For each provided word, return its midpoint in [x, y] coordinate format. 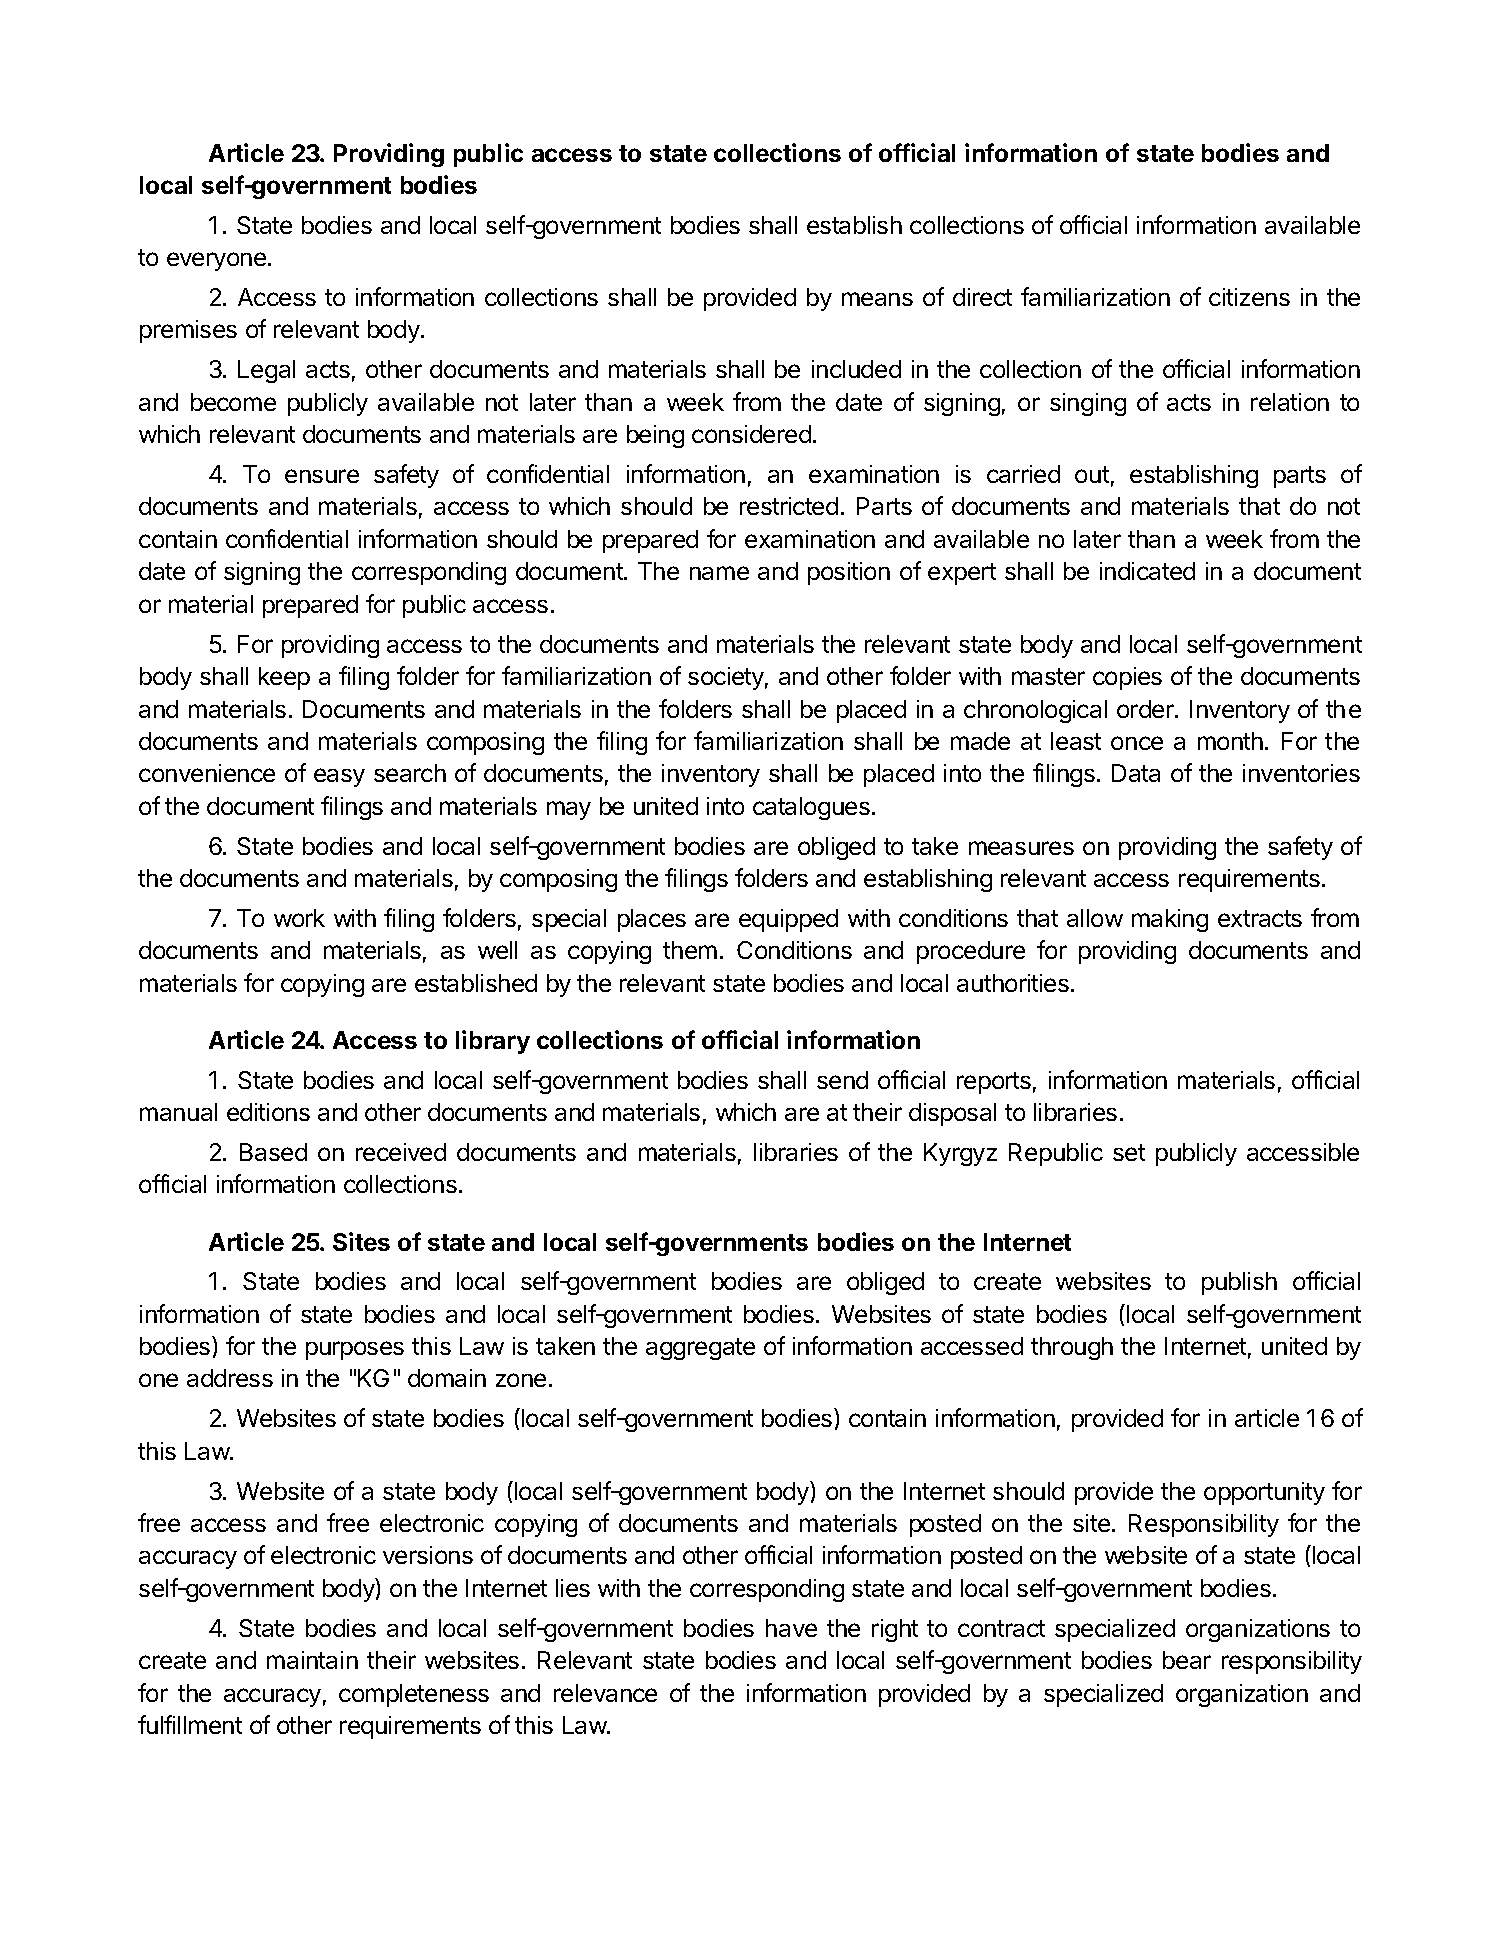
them [690, 950]
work [299, 918]
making [1170, 920]
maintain [312, 1660]
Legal [266, 371]
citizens [1249, 297]
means [877, 299]
